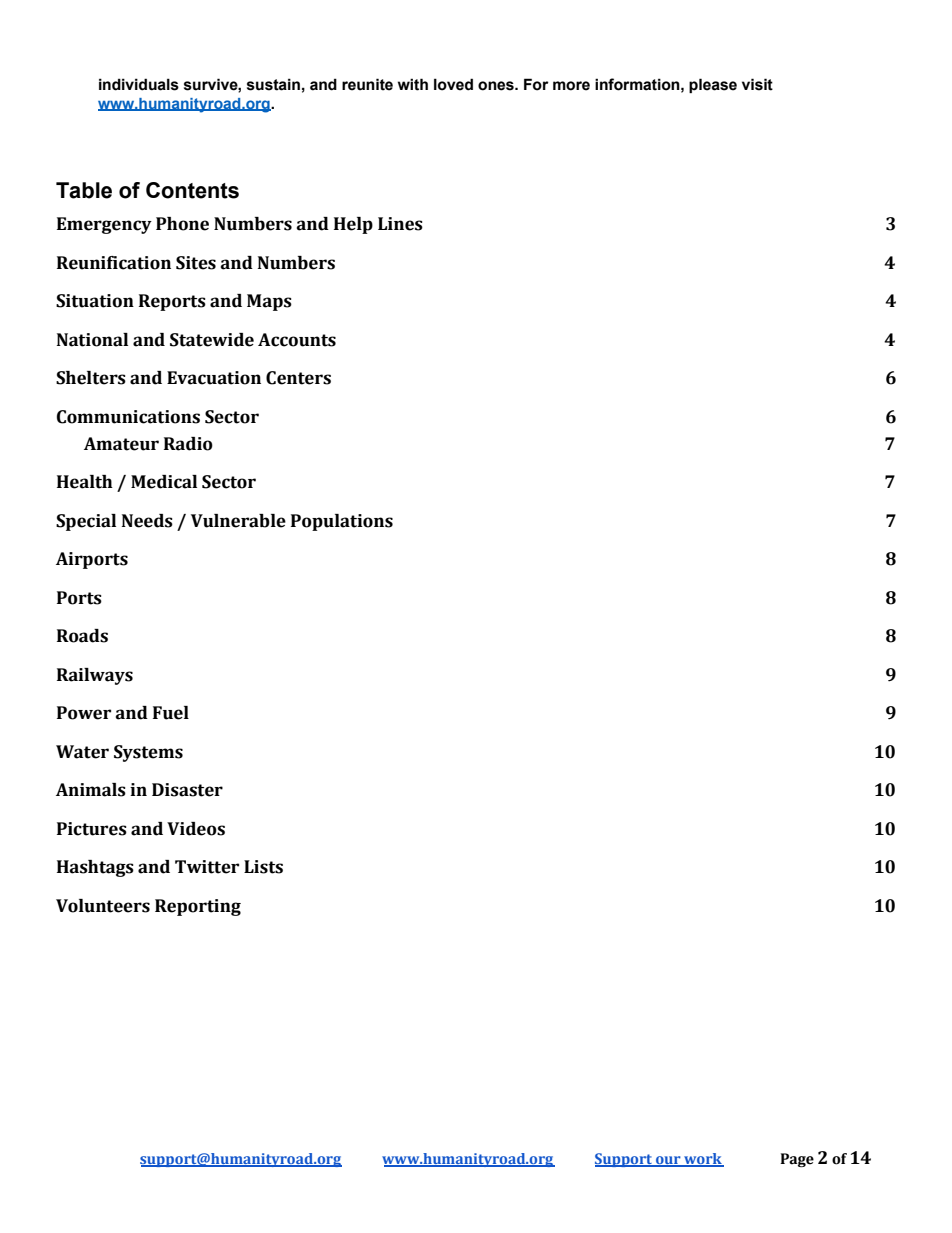 The width and height of the screenshot is (952, 1233). Describe the element at coordinates (198, 907) in the screenshot. I see `Reporting` at that location.
